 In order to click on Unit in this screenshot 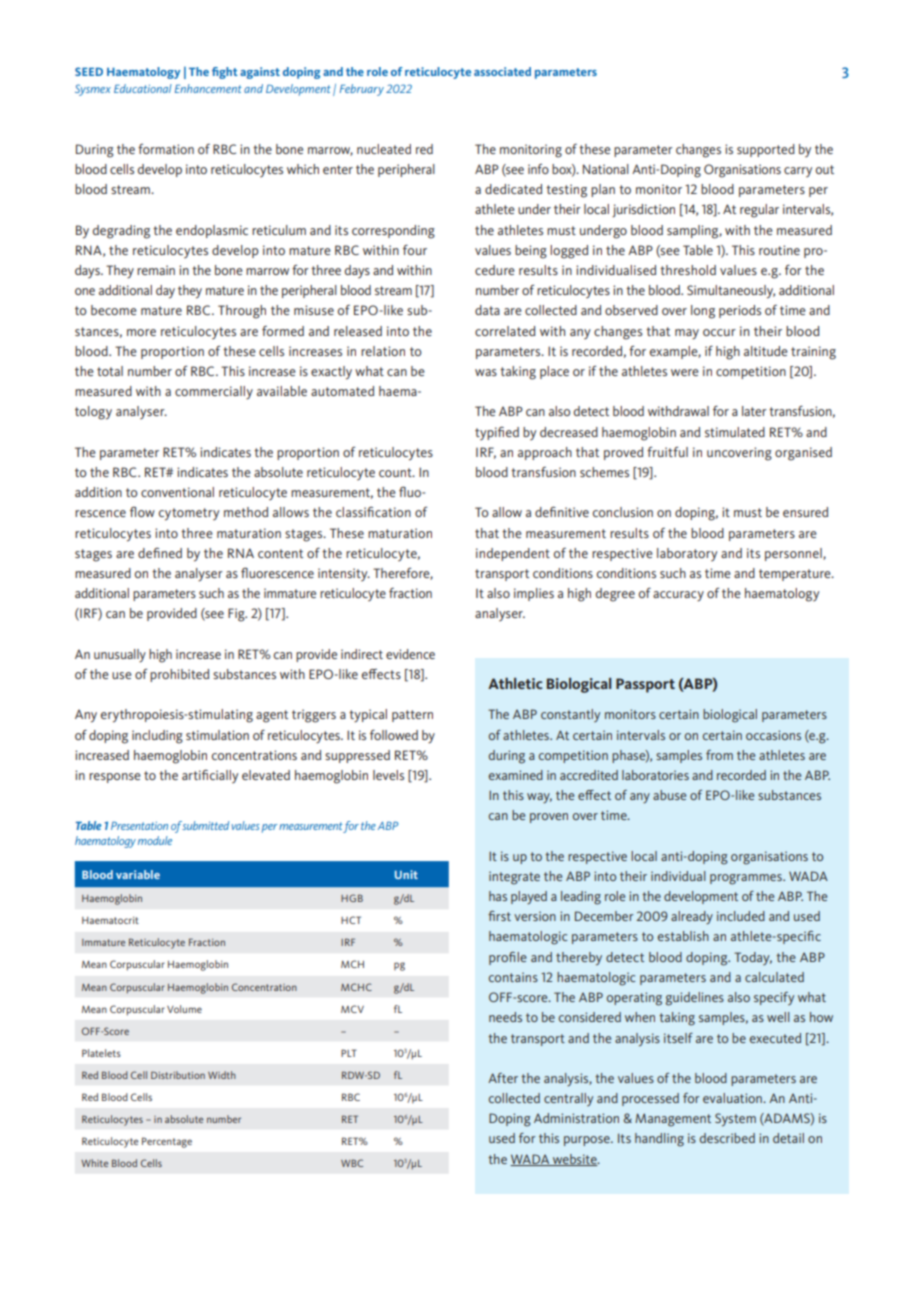, I will do `click(406, 874)`.
